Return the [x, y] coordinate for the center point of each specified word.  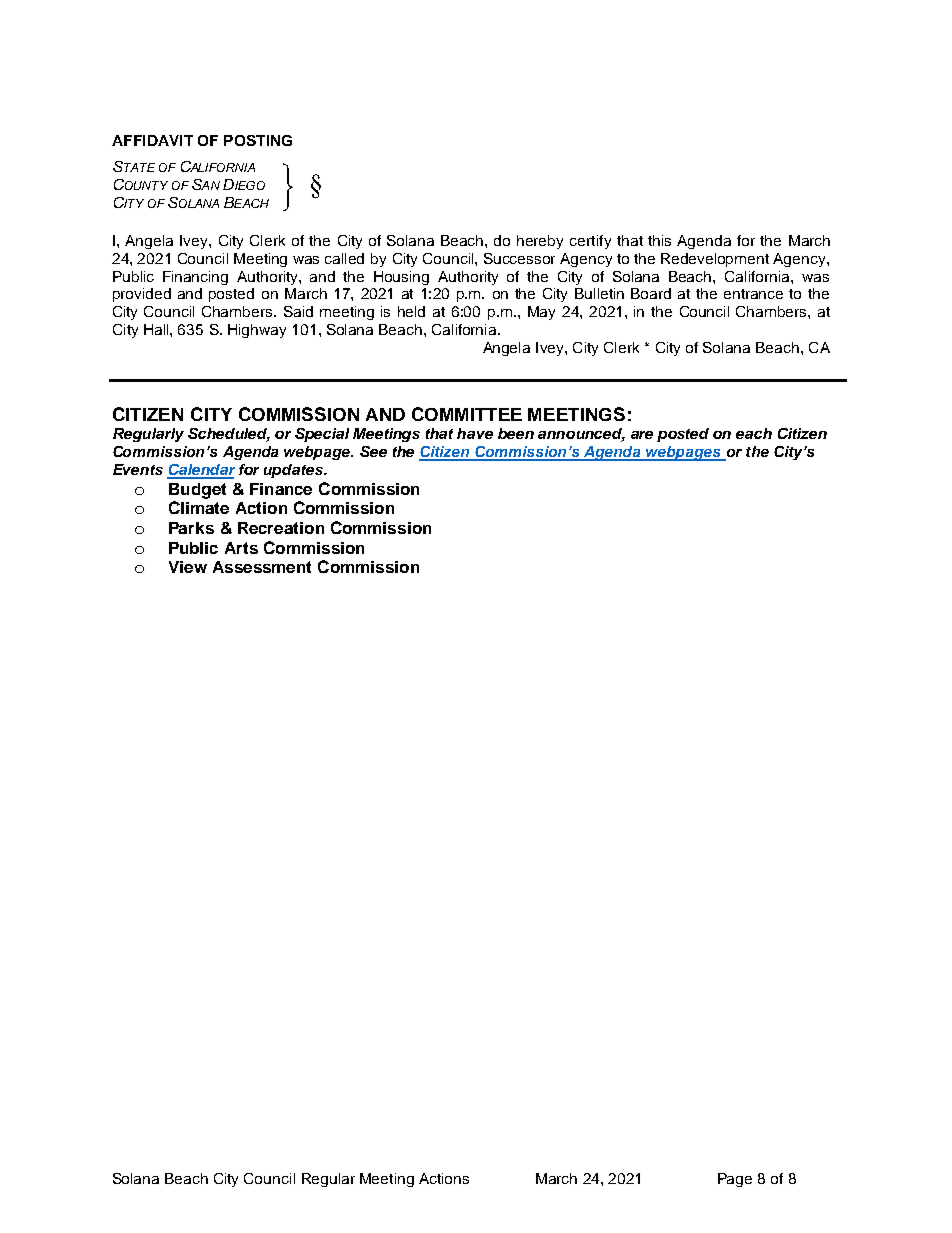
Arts [241, 548]
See [373, 451]
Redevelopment [715, 260]
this [659, 240]
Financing [195, 278]
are [642, 435]
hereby [540, 242]
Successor [519, 258]
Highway [257, 331]
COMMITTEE [467, 414]
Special [322, 435]
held [411, 311]
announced [581, 435]
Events [138, 469]
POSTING [258, 140]
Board [651, 293]
